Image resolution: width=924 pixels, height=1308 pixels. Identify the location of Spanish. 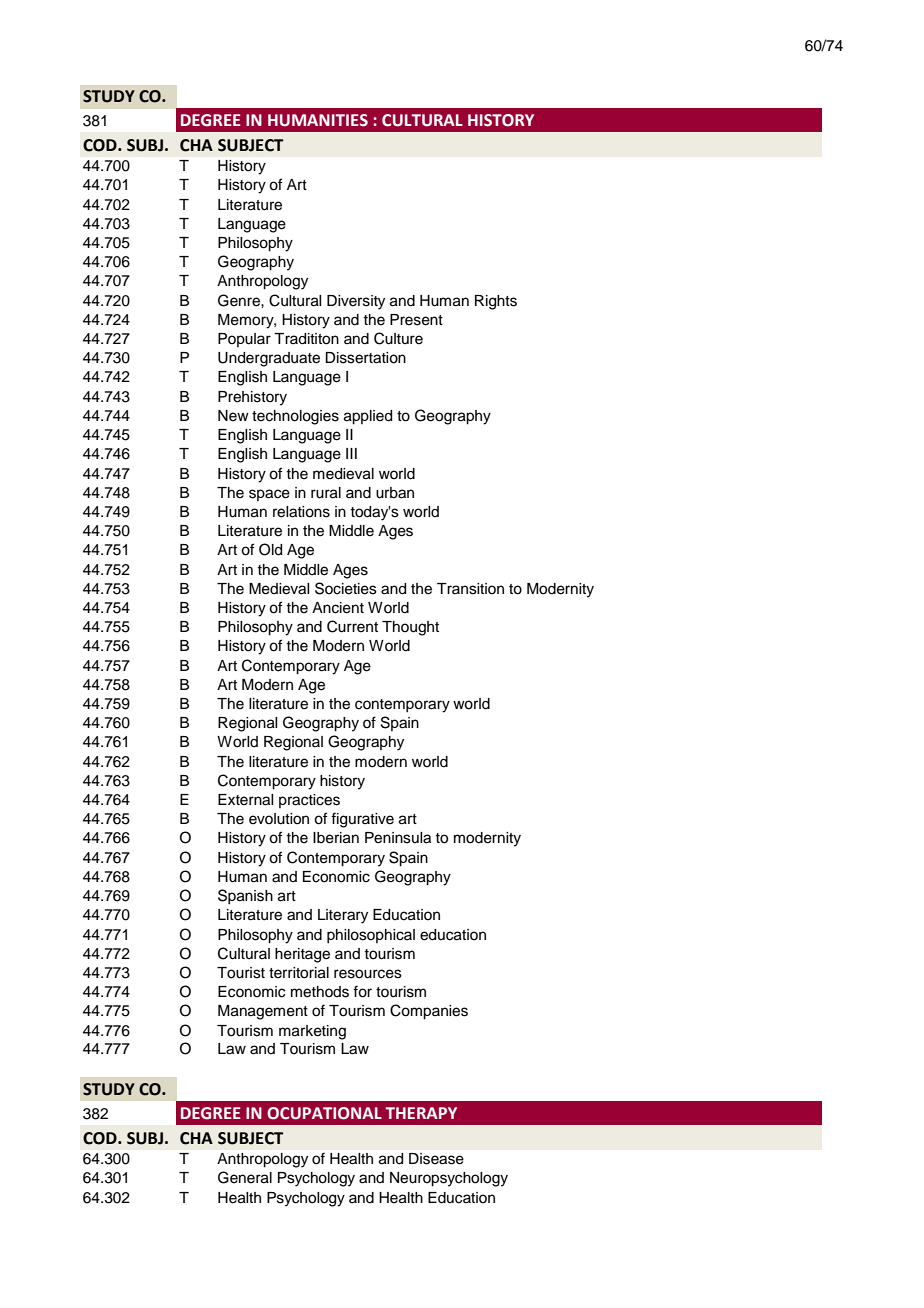
(245, 896).
